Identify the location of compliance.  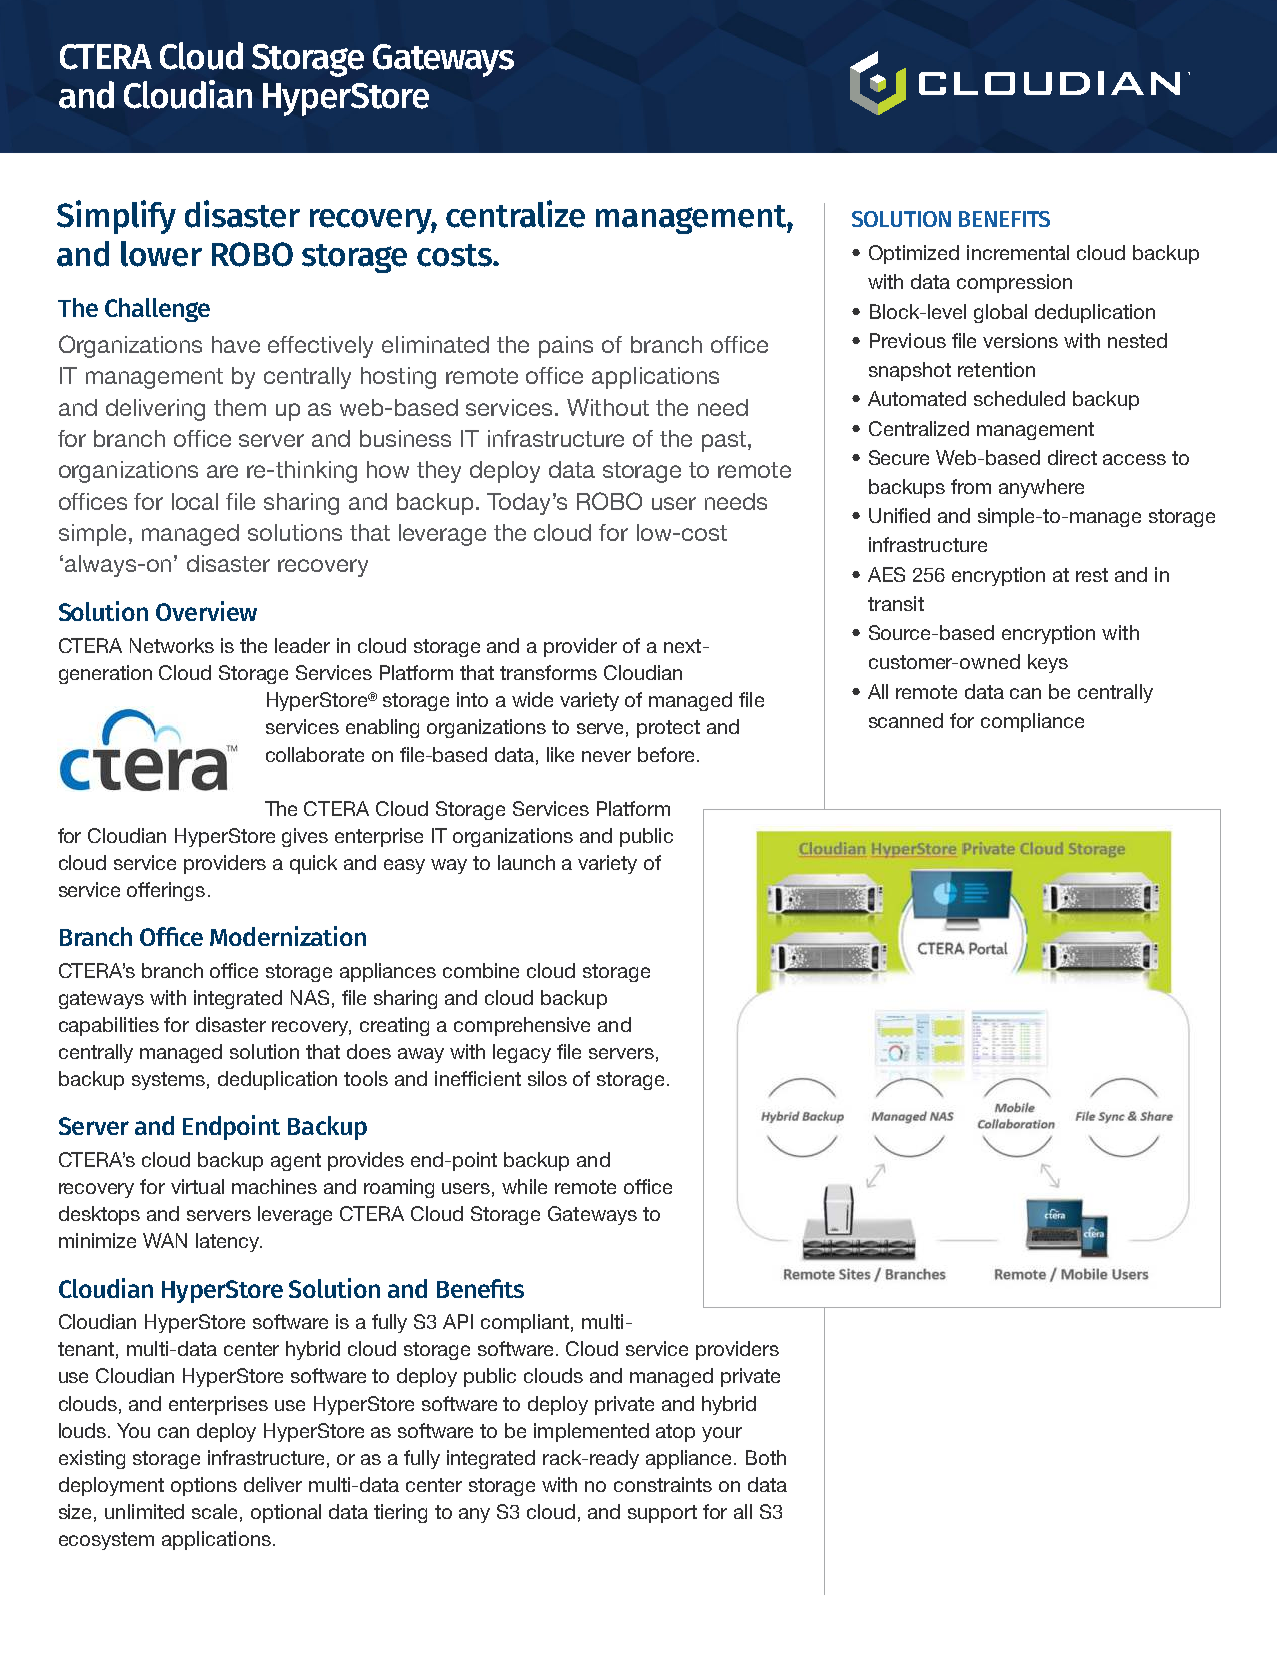
(1032, 722).
